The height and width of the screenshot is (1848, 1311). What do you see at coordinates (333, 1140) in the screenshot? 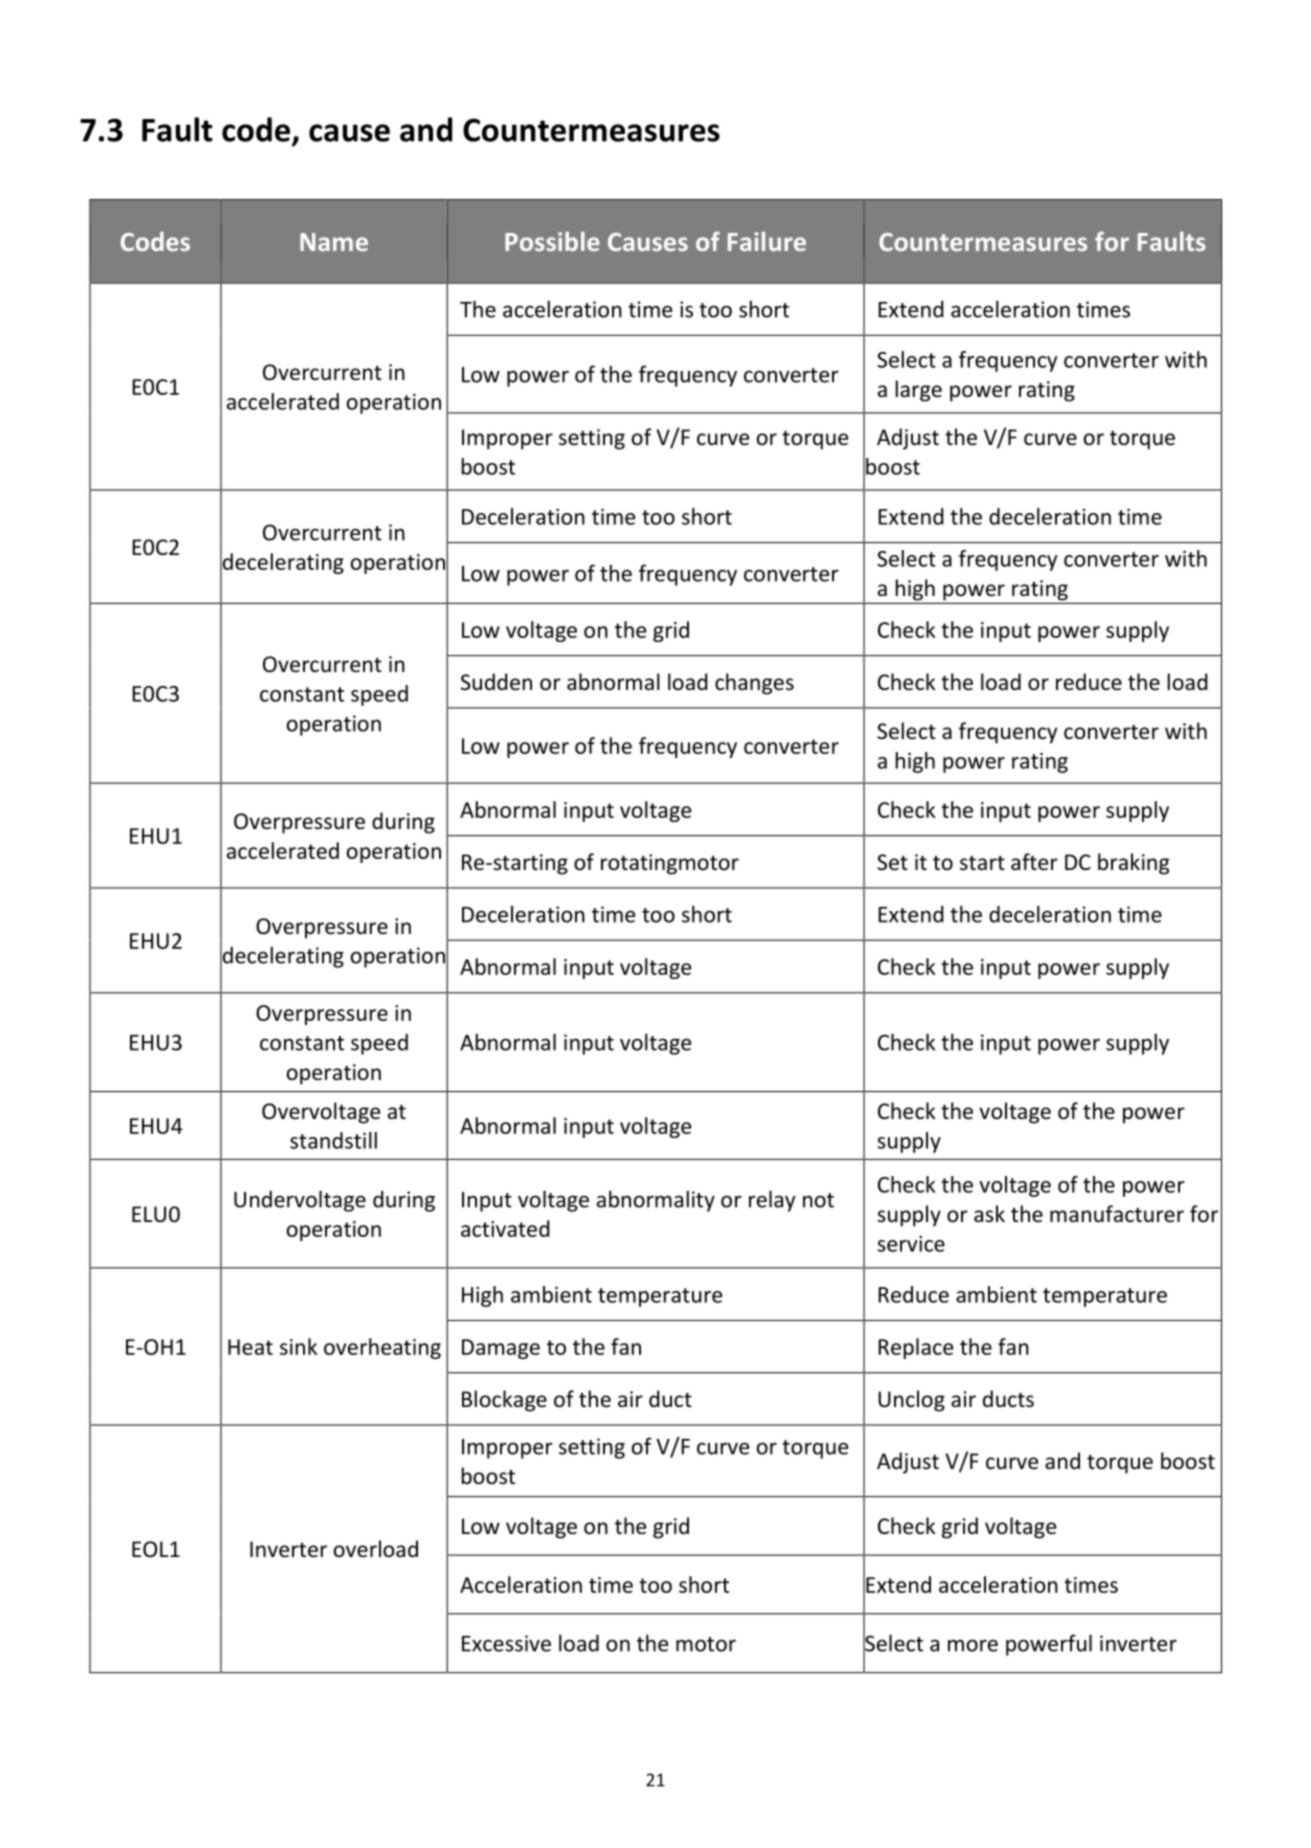
I see `standstill` at bounding box center [333, 1140].
